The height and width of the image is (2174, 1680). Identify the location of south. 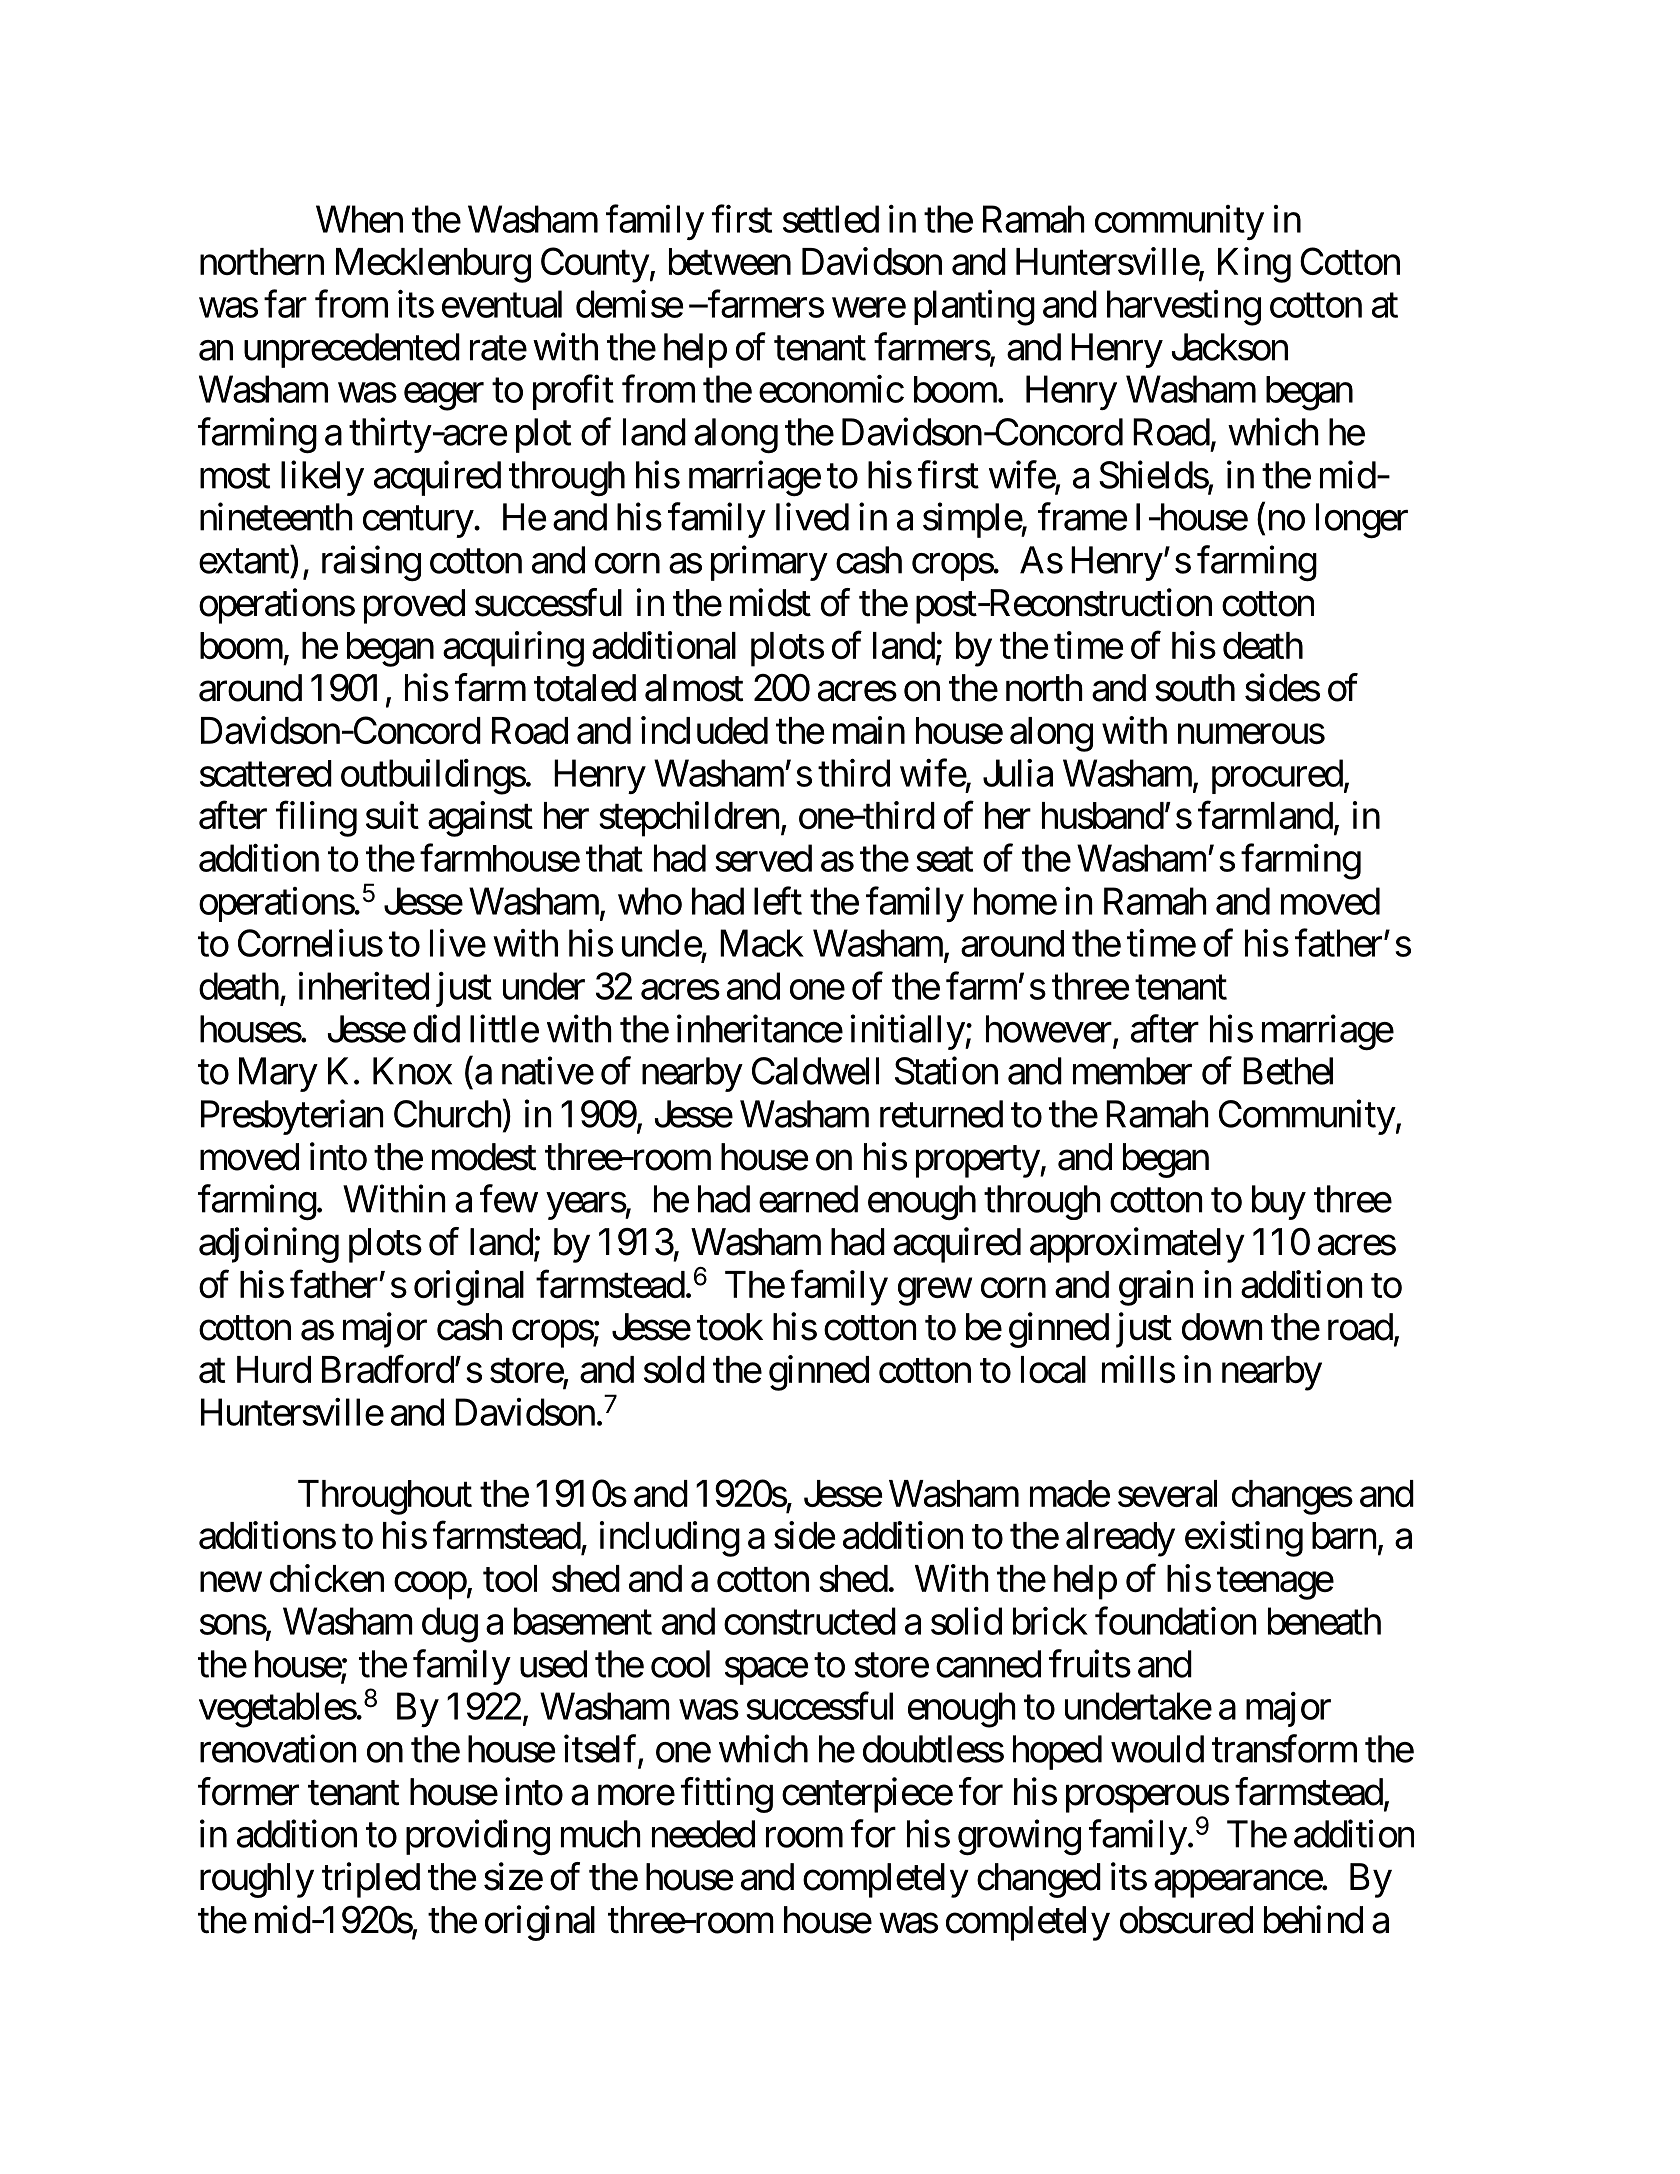
(1195, 688).
